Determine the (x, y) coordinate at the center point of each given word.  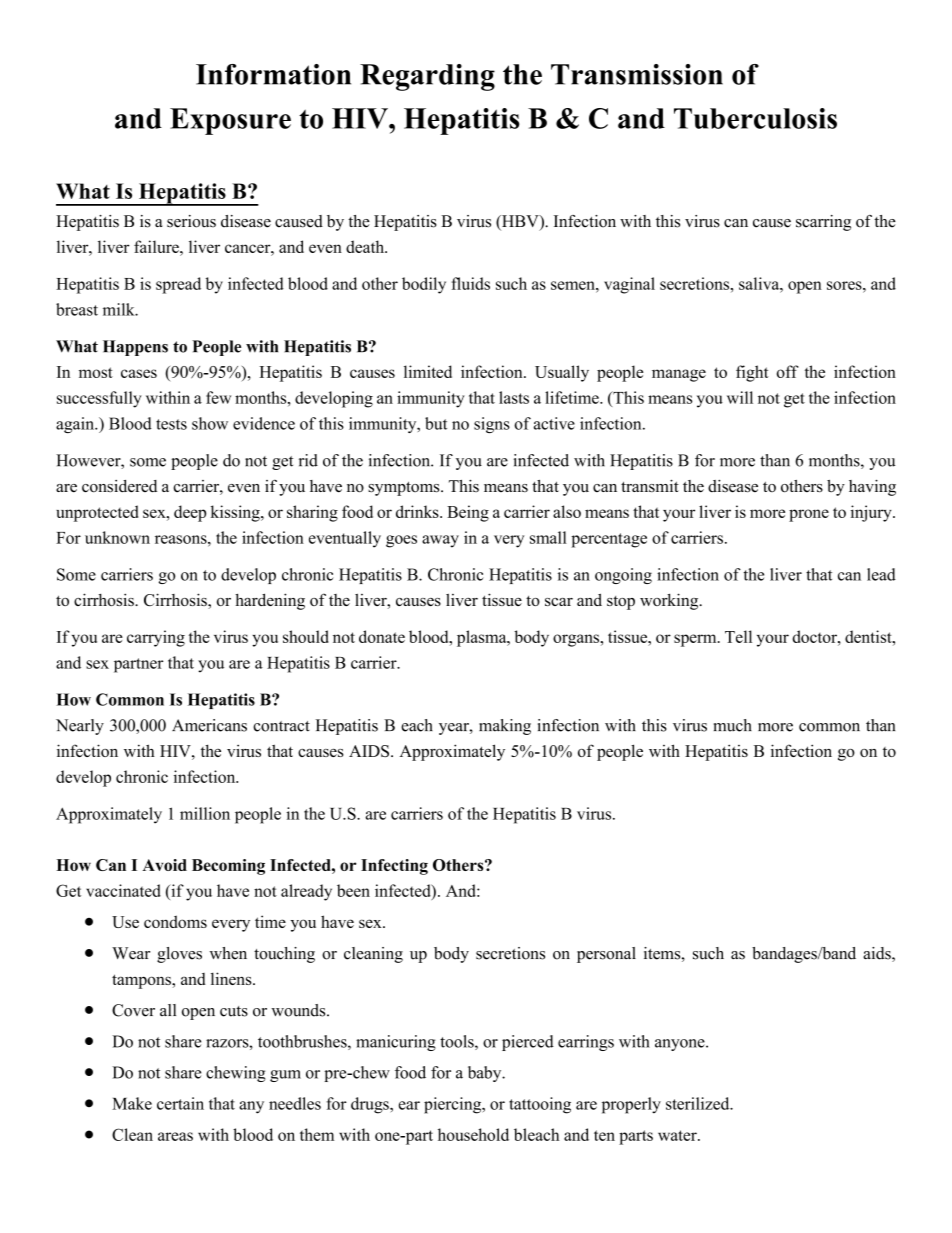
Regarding (427, 77)
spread (178, 285)
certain (180, 1103)
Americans (209, 725)
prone (809, 515)
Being (468, 513)
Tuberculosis (755, 118)
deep (190, 513)
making (505, 727)
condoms (175, 921)
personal (606, 955)
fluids (470, 283)
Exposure (230, 121)
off (788, 371)
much (733, 725)
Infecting (394, 867)
